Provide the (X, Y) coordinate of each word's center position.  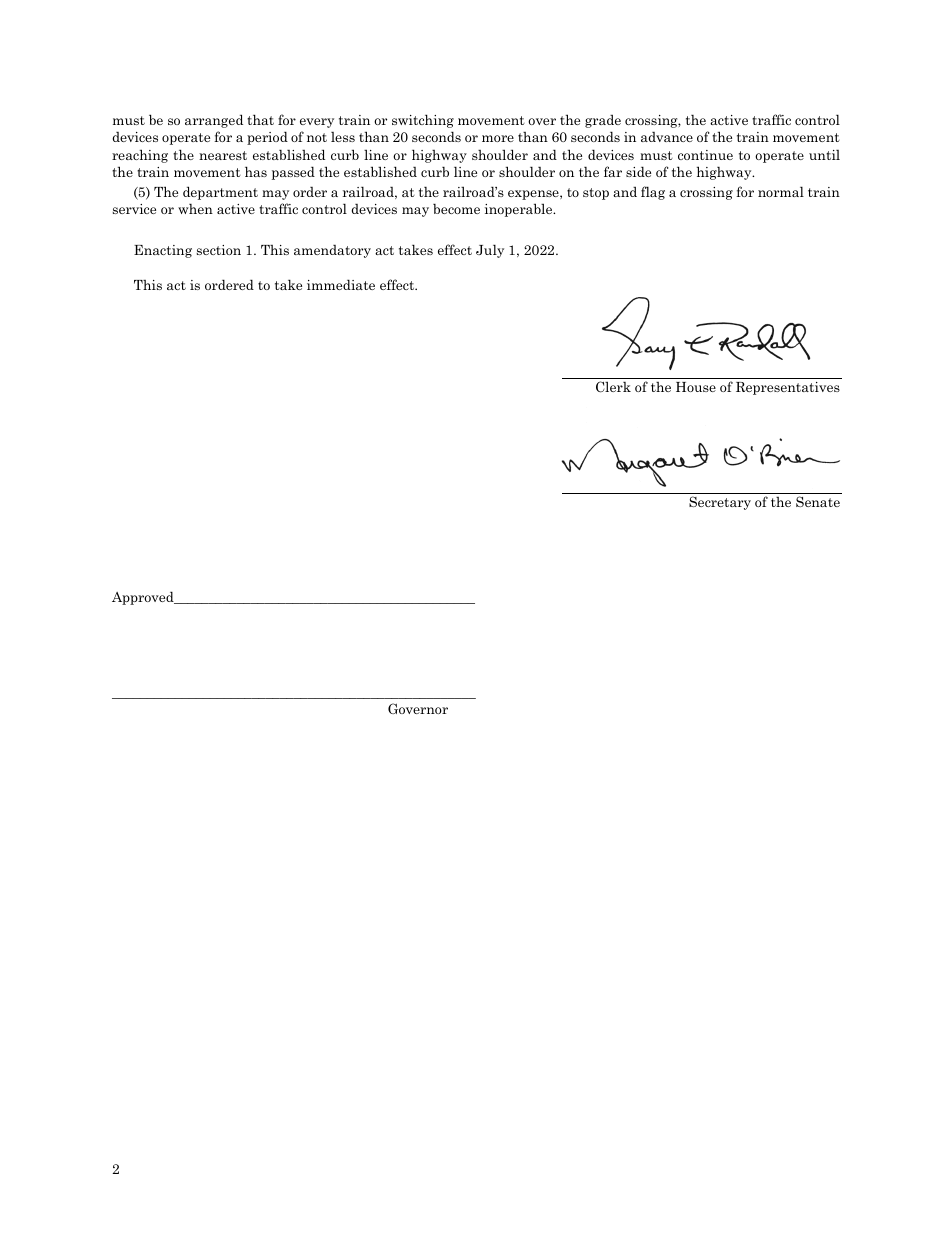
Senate (818, 501)
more (498, 138)
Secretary (720, 503)
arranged (214, 121)
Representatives (788, 388)
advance (667, 136)
